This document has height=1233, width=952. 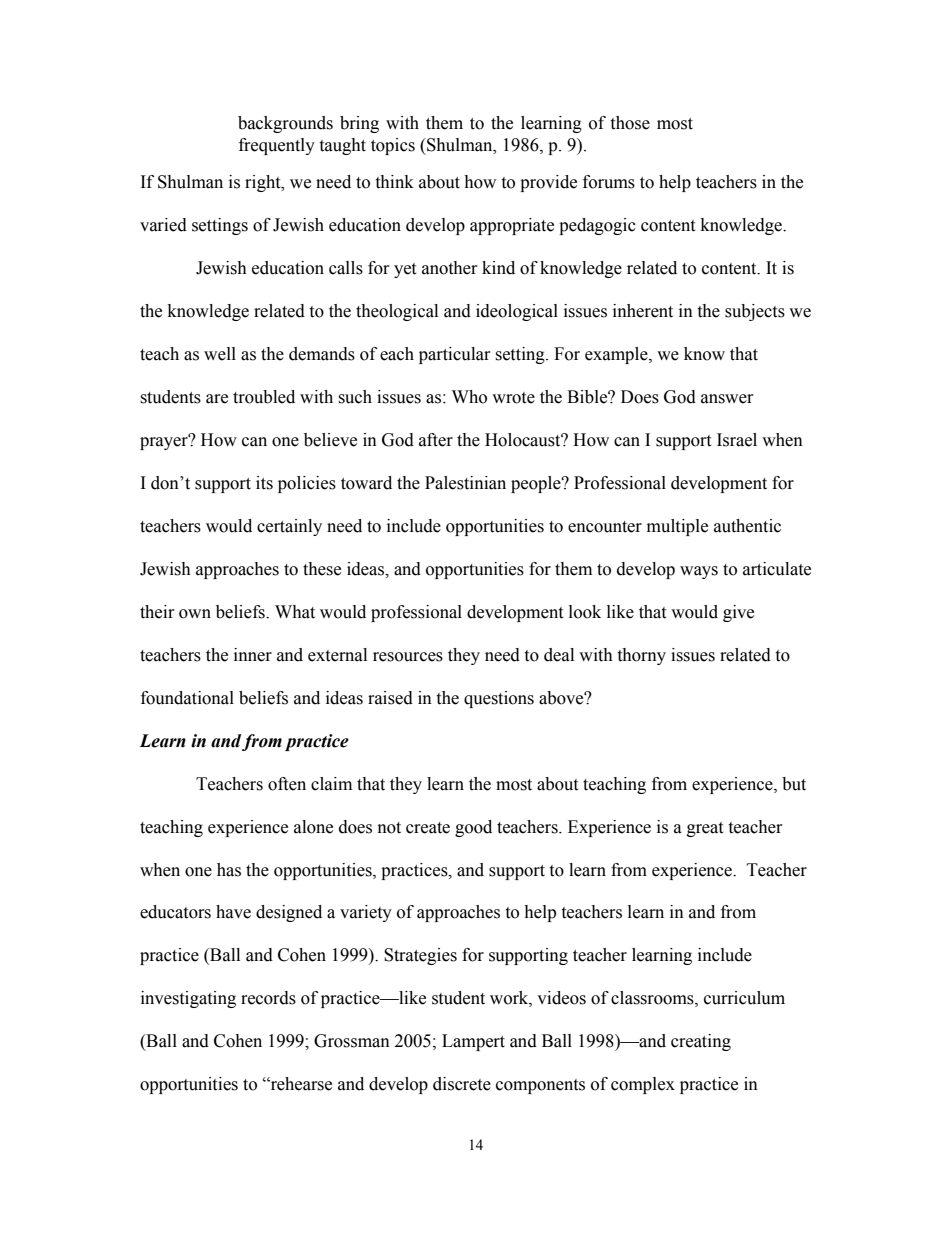 I want to click on resources, so click(x=408, y=657).
